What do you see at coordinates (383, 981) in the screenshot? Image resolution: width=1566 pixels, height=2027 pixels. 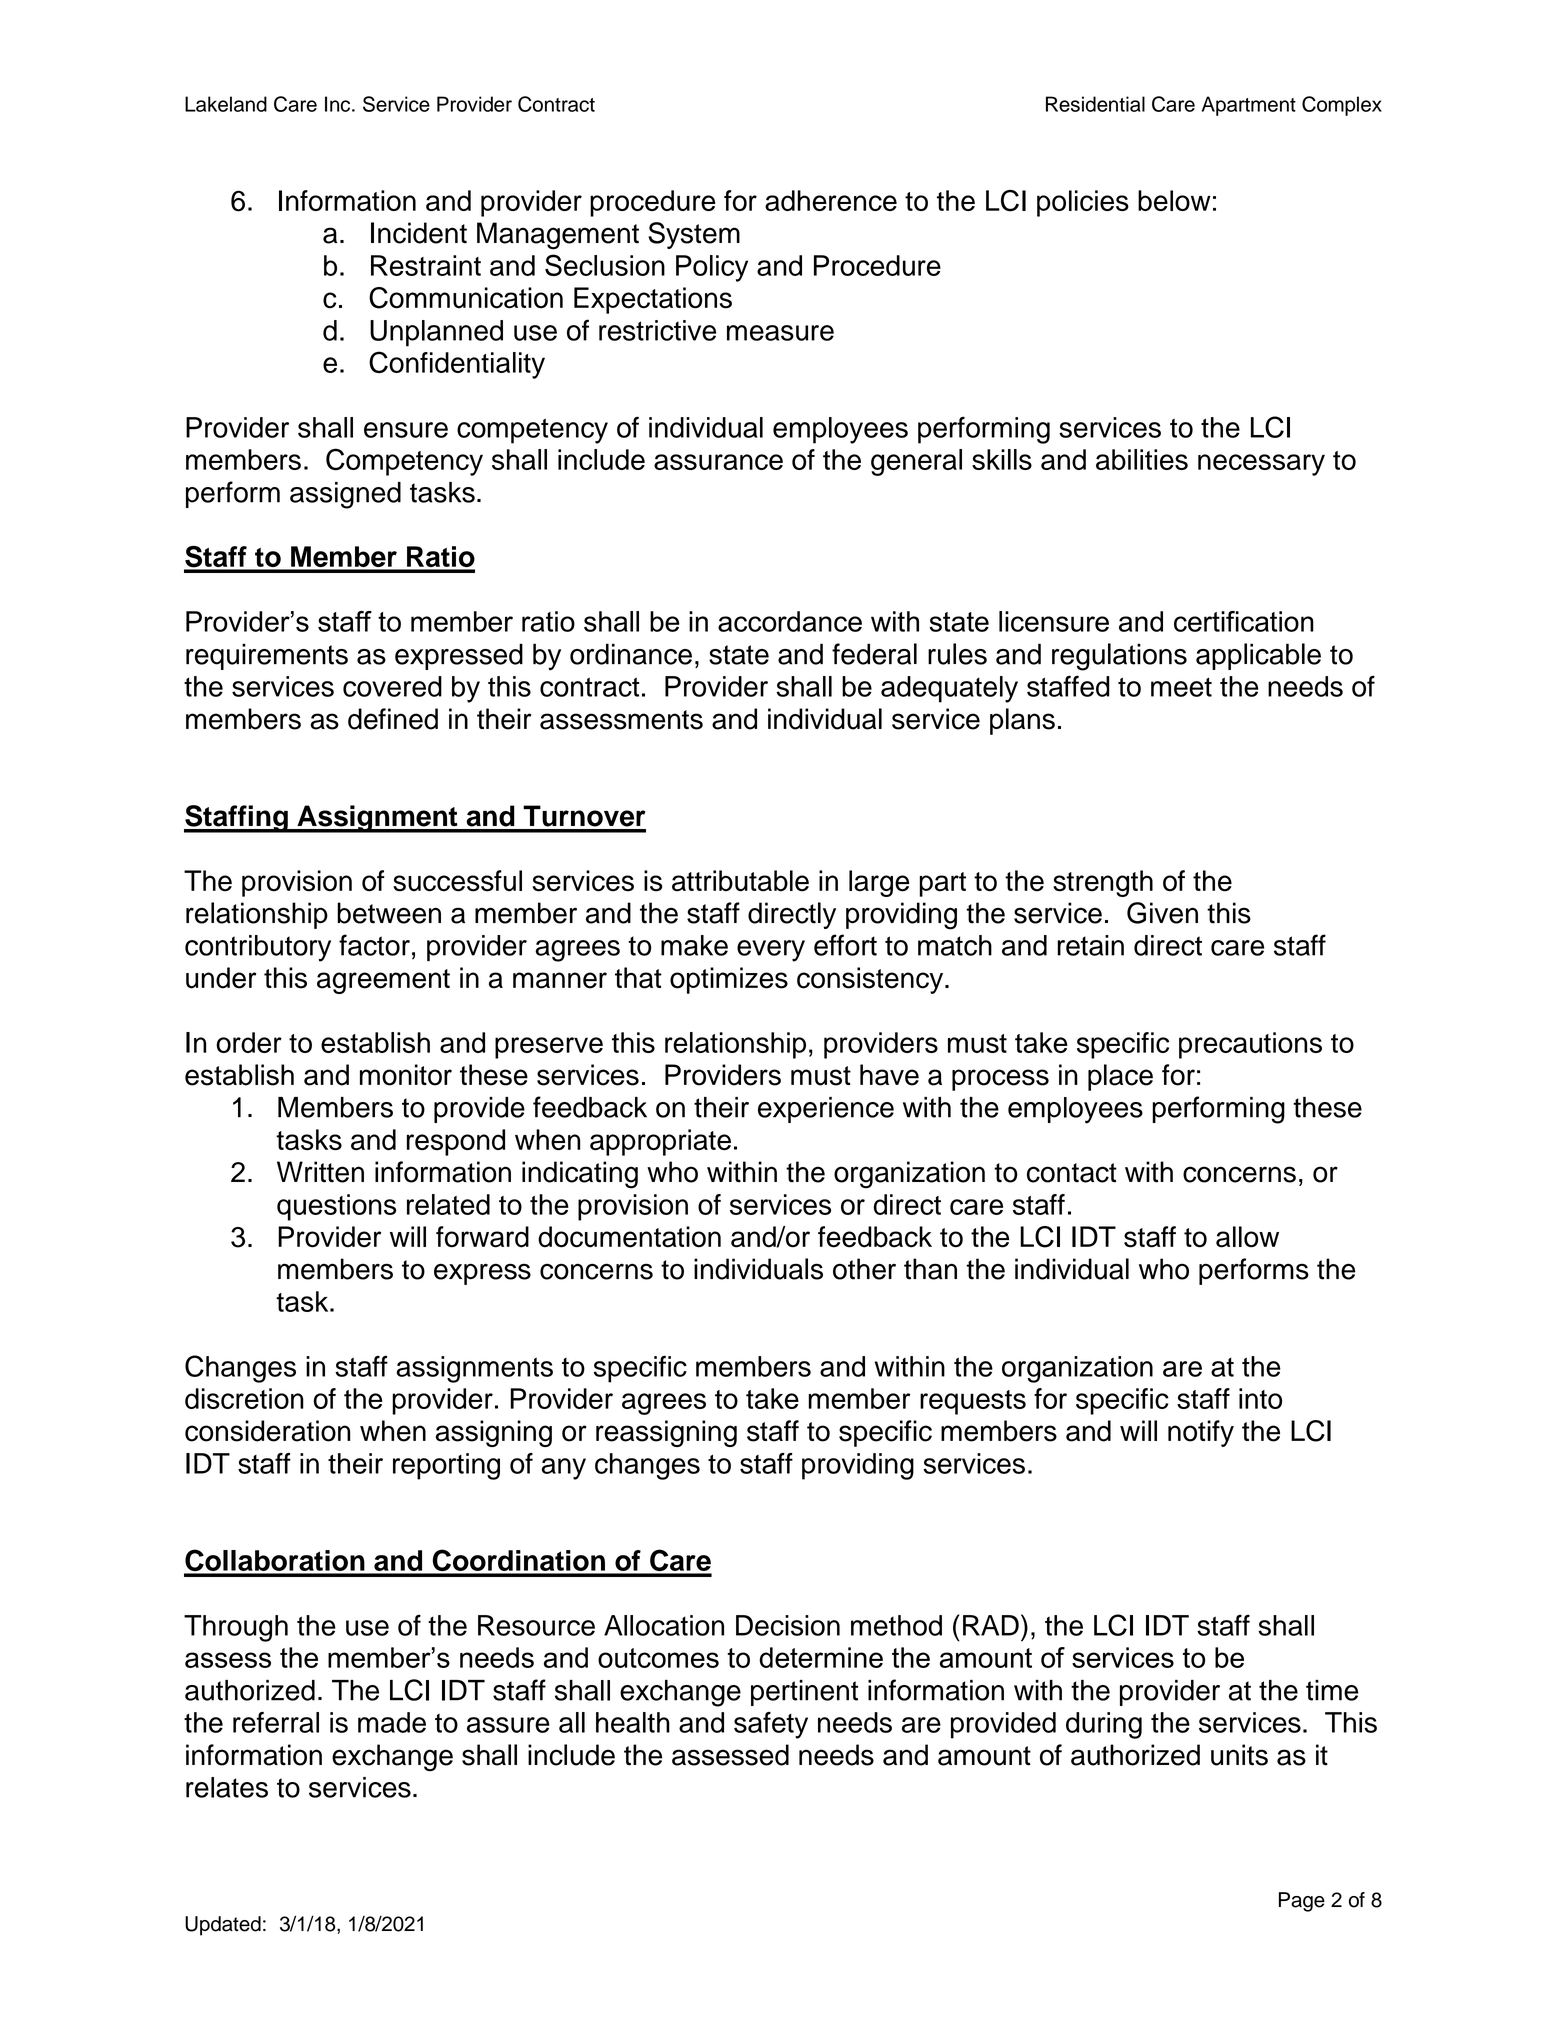 I see `agreement` at bounding box center [383, 981].
